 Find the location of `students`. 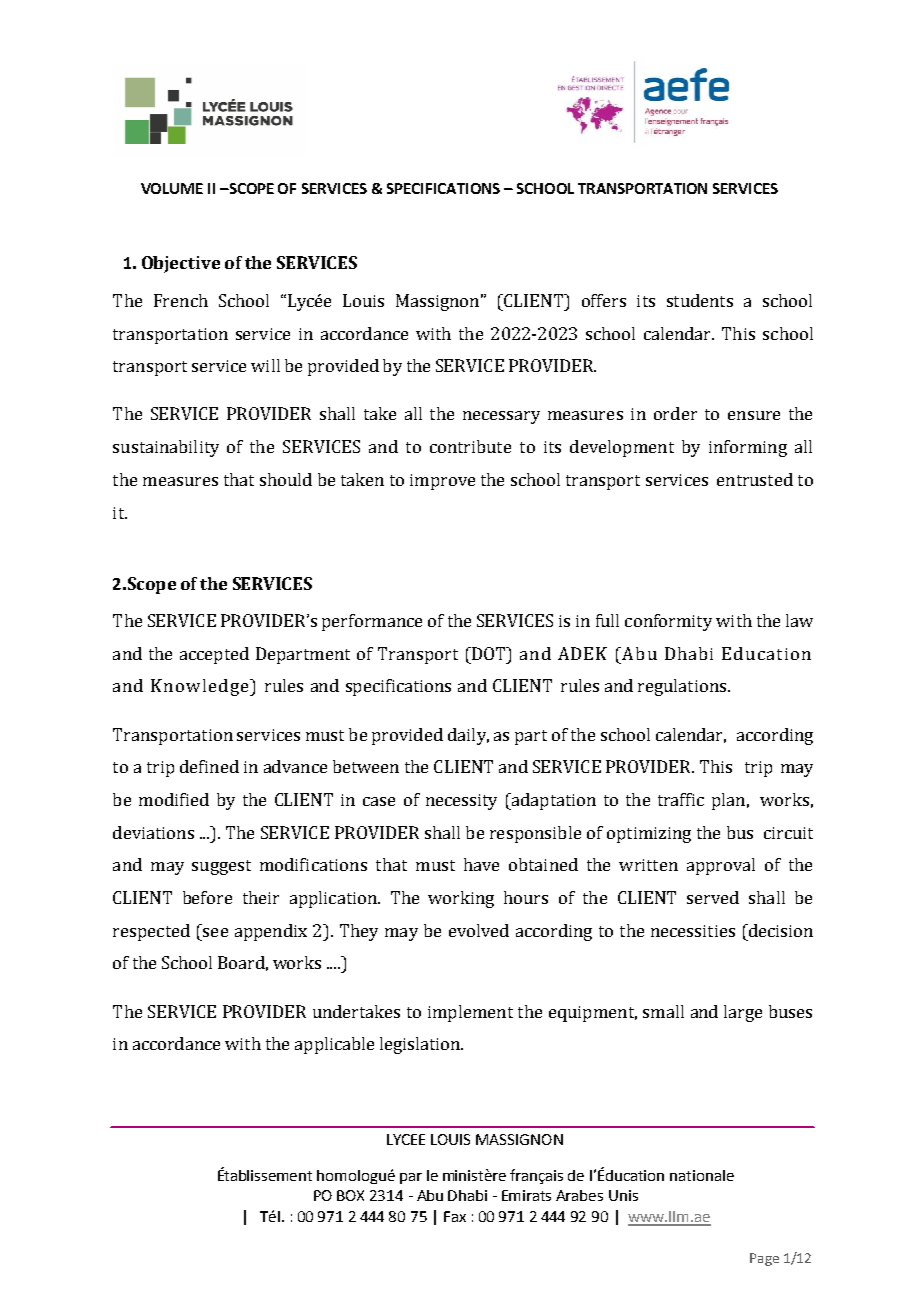

students is located at coordinates (700, 300).
